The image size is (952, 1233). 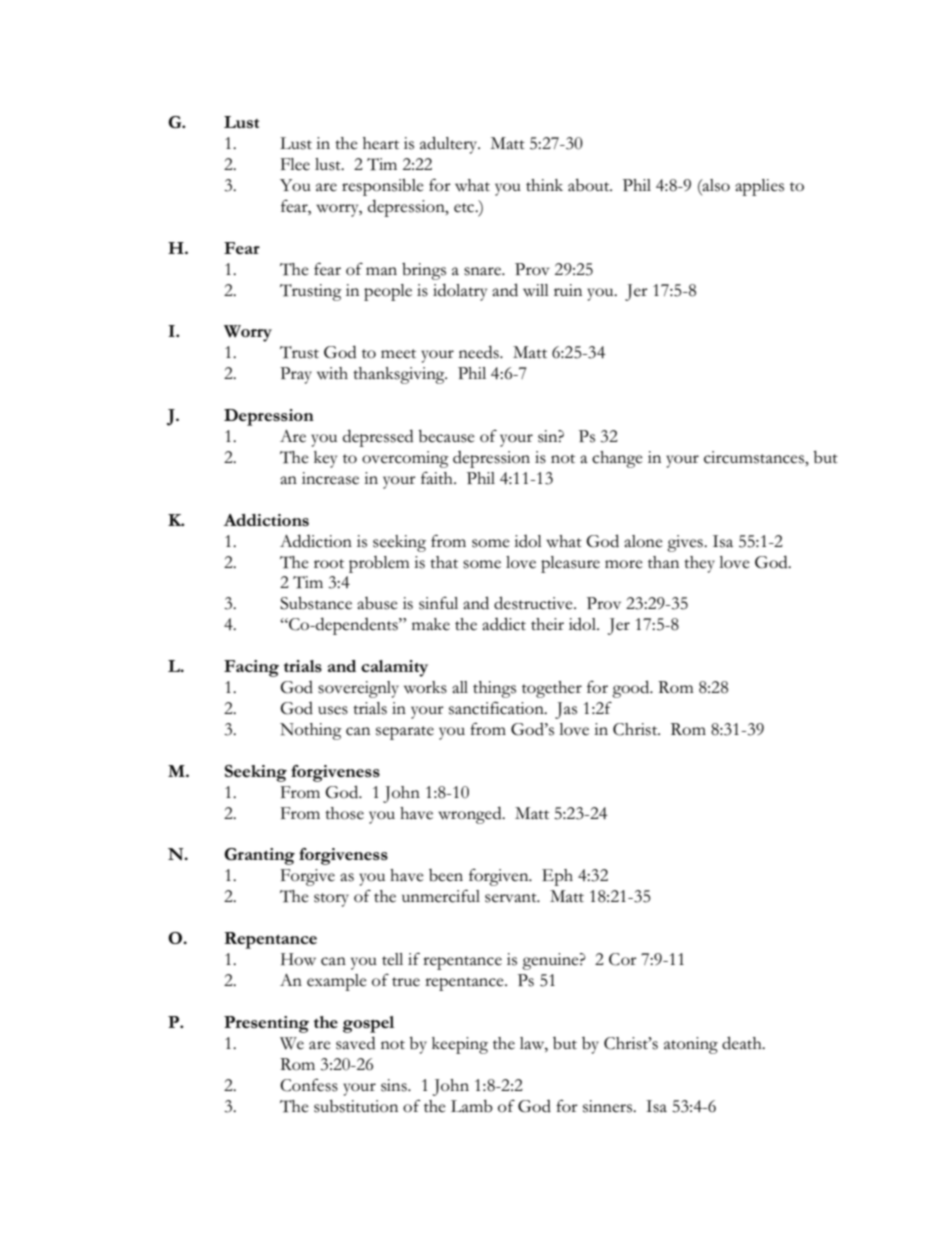 I want to click on that, so click(x=444, y=562).
